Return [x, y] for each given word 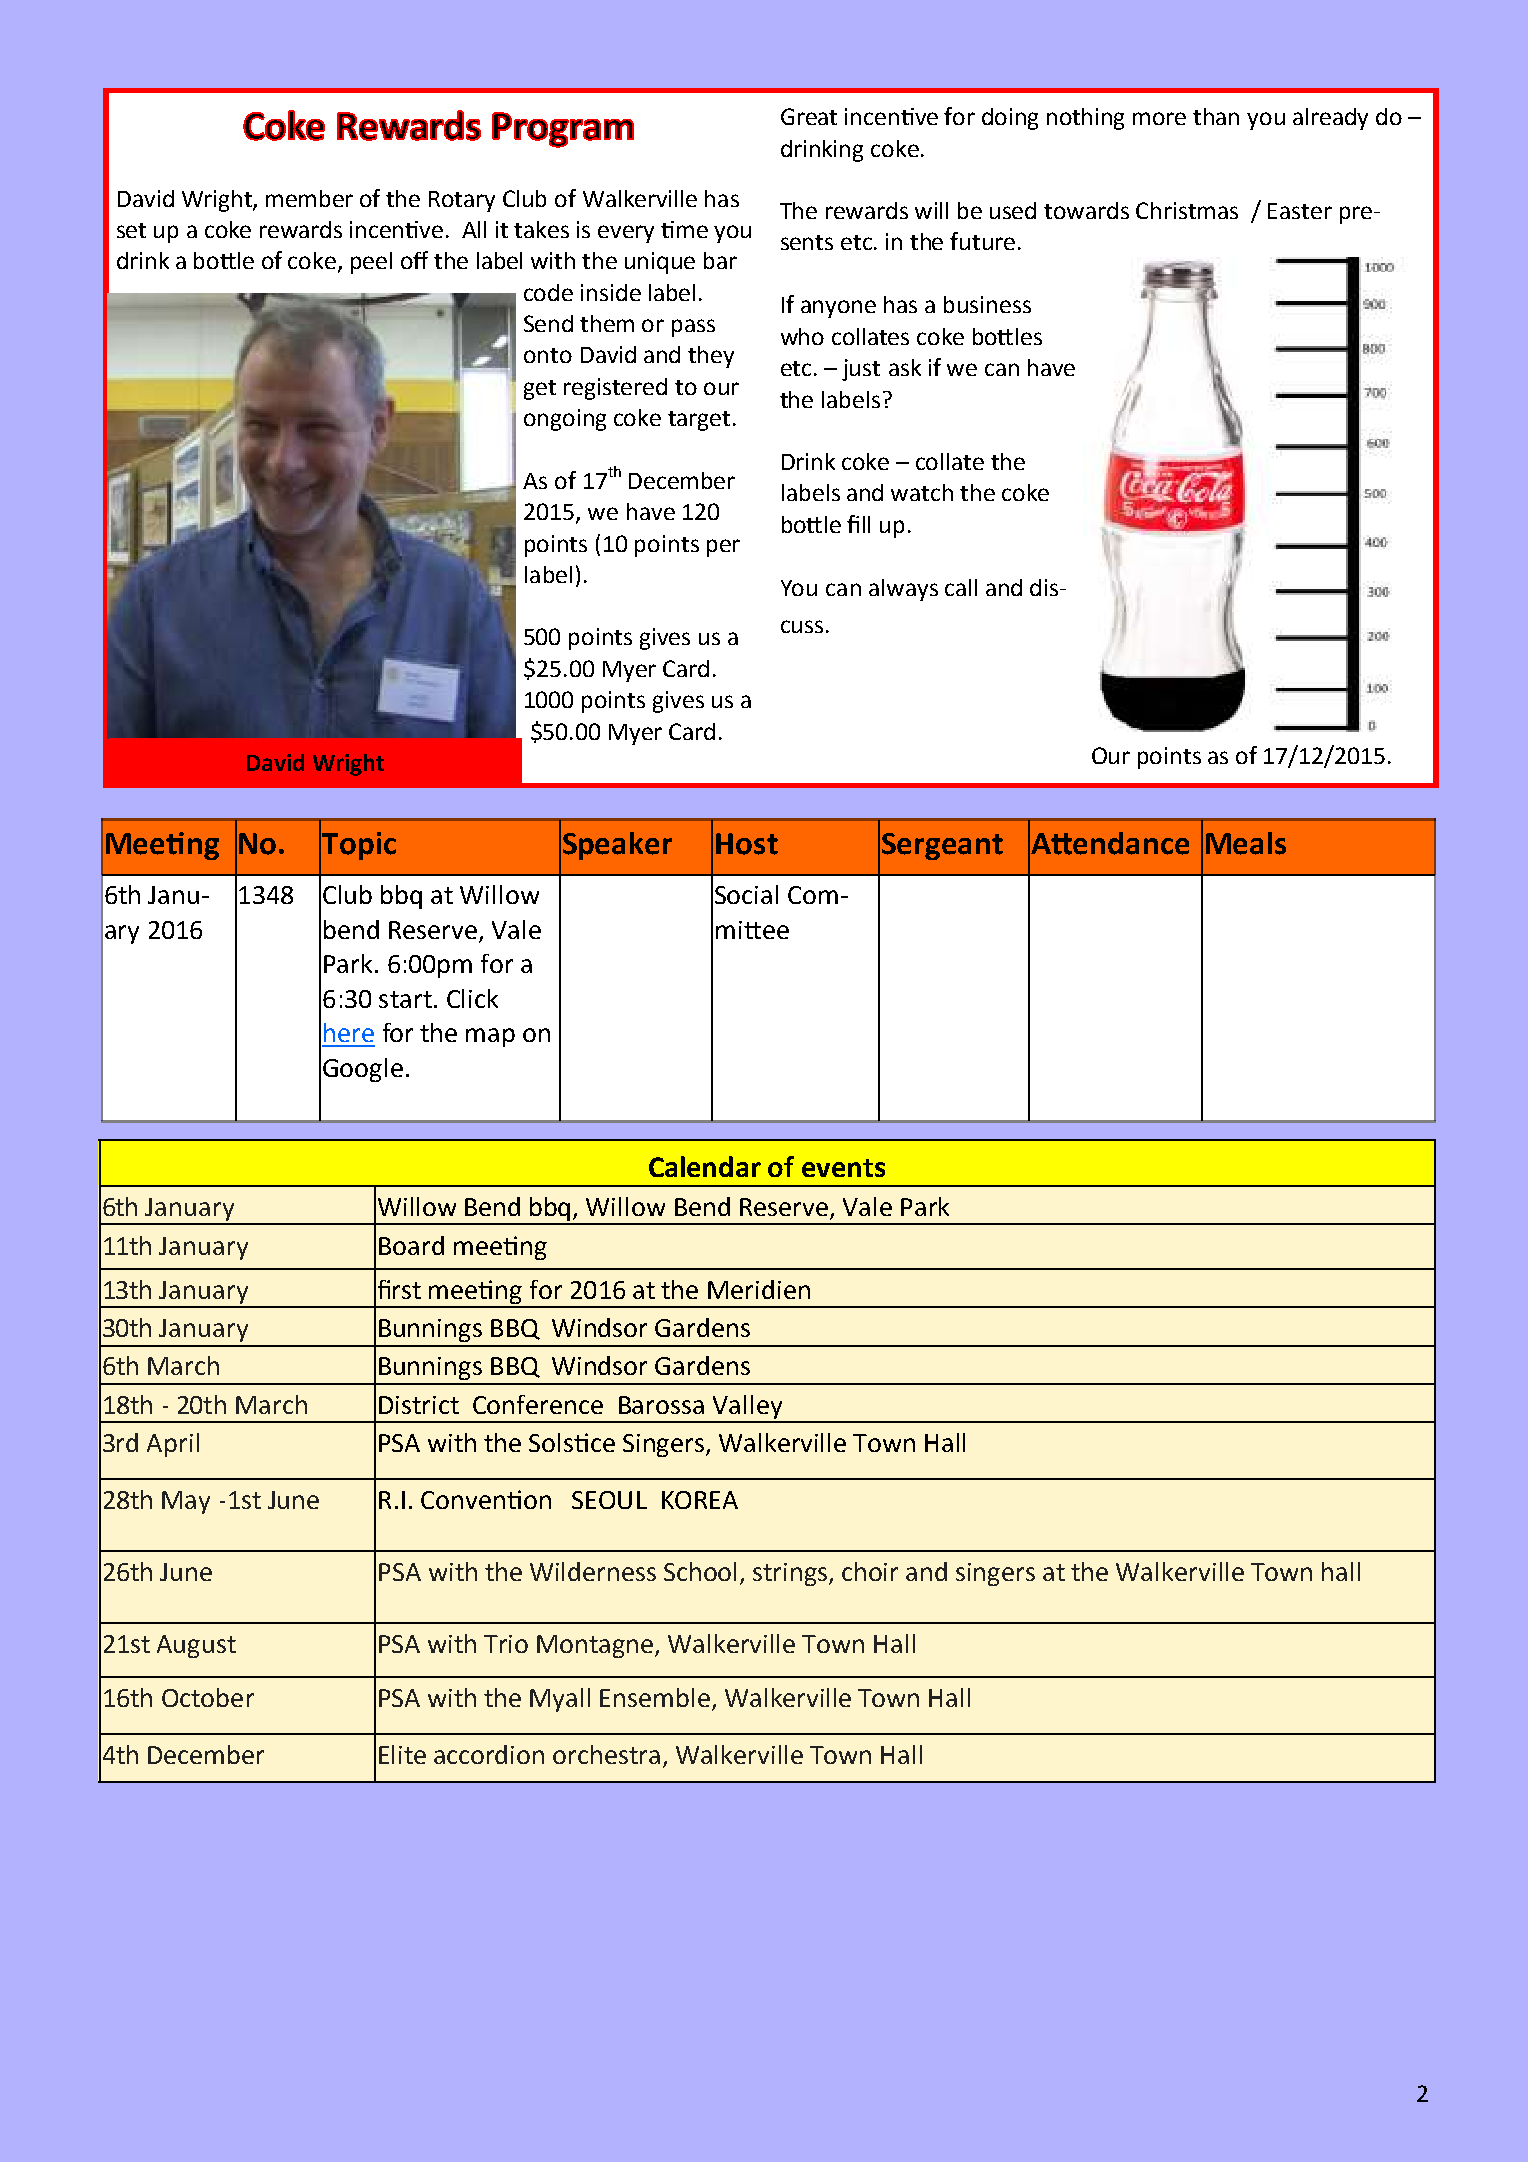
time [684, 229]
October [208, 1697]
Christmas [1187, 210]
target [699, 421]
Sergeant [942, 846]
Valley [747, 1408]
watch [922, 492]
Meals [1246, 843]
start [405, 999]
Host [747, 844]
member [309, 198]
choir [870, 1571]
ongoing [565, 420]
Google [363, 1070]
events [843, 1168]
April [173, 1445]
